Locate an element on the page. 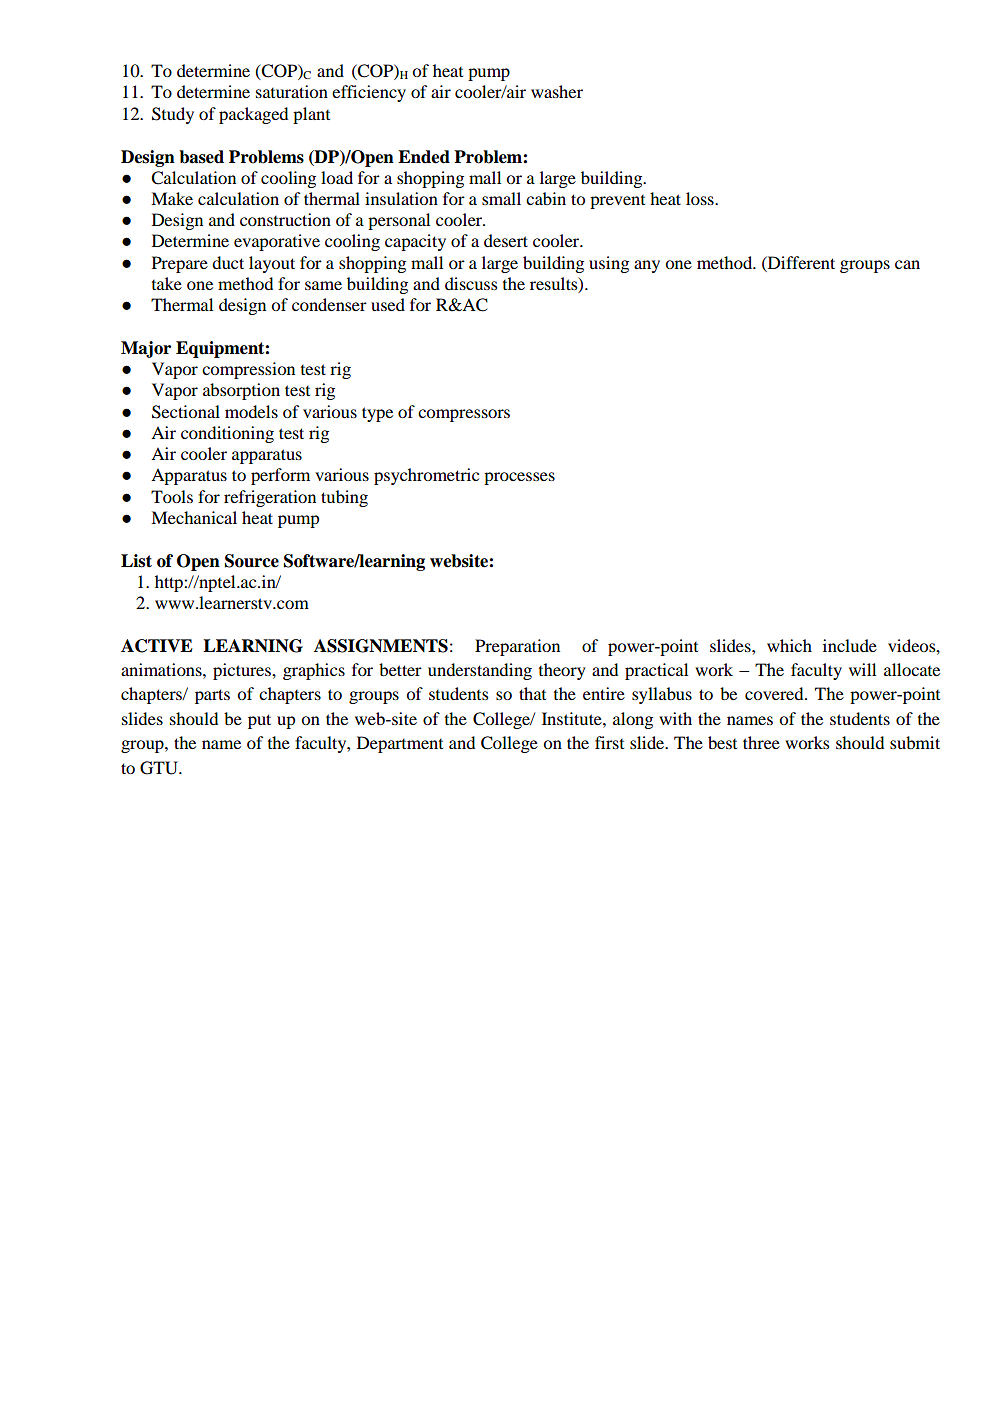  desert is located at coordinates (506, 240).
